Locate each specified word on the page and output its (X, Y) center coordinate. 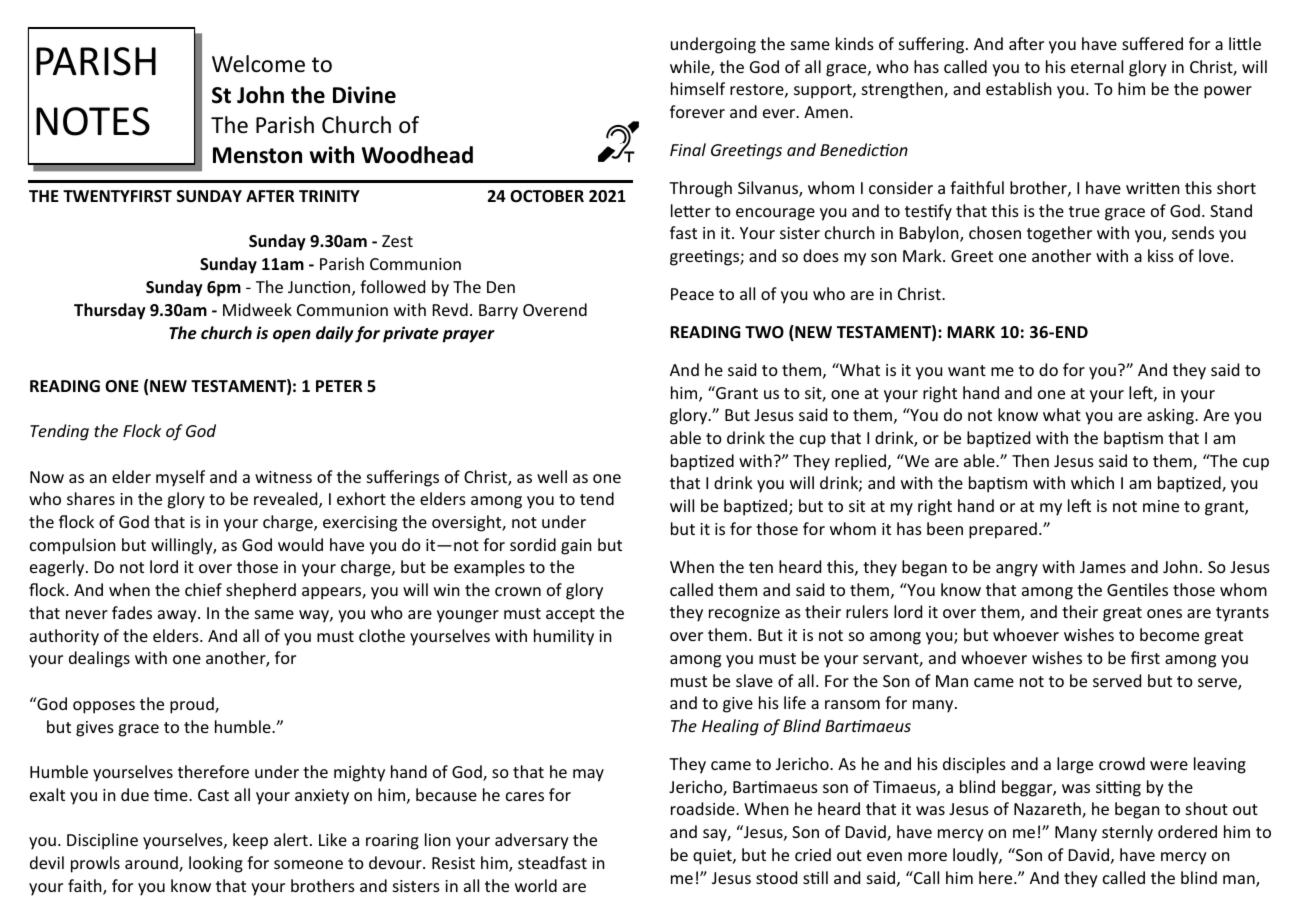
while (691, 68)
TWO (764, 332)
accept (570, 615)
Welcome (258, 64)
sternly (1127, 833)
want (967, 370)
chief (203, 589)
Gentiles (1137, 589)
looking (216, 864)
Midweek (257, 309)
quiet (713, 857)
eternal (1097, 66)
